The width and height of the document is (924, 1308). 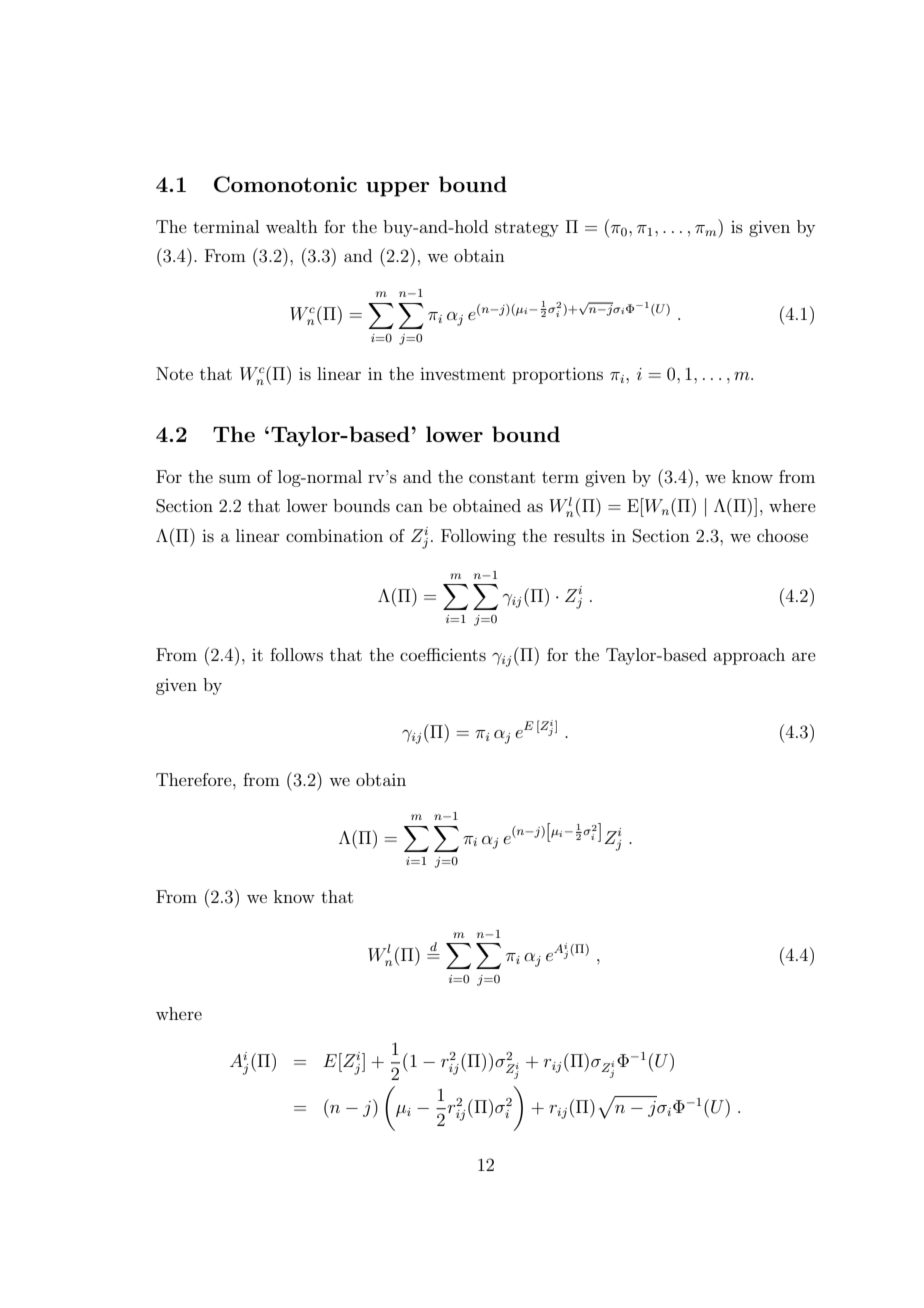 What do you see at coordinates (174, 373) in the document?
I see `Note` at bounding box center [174, 373].
